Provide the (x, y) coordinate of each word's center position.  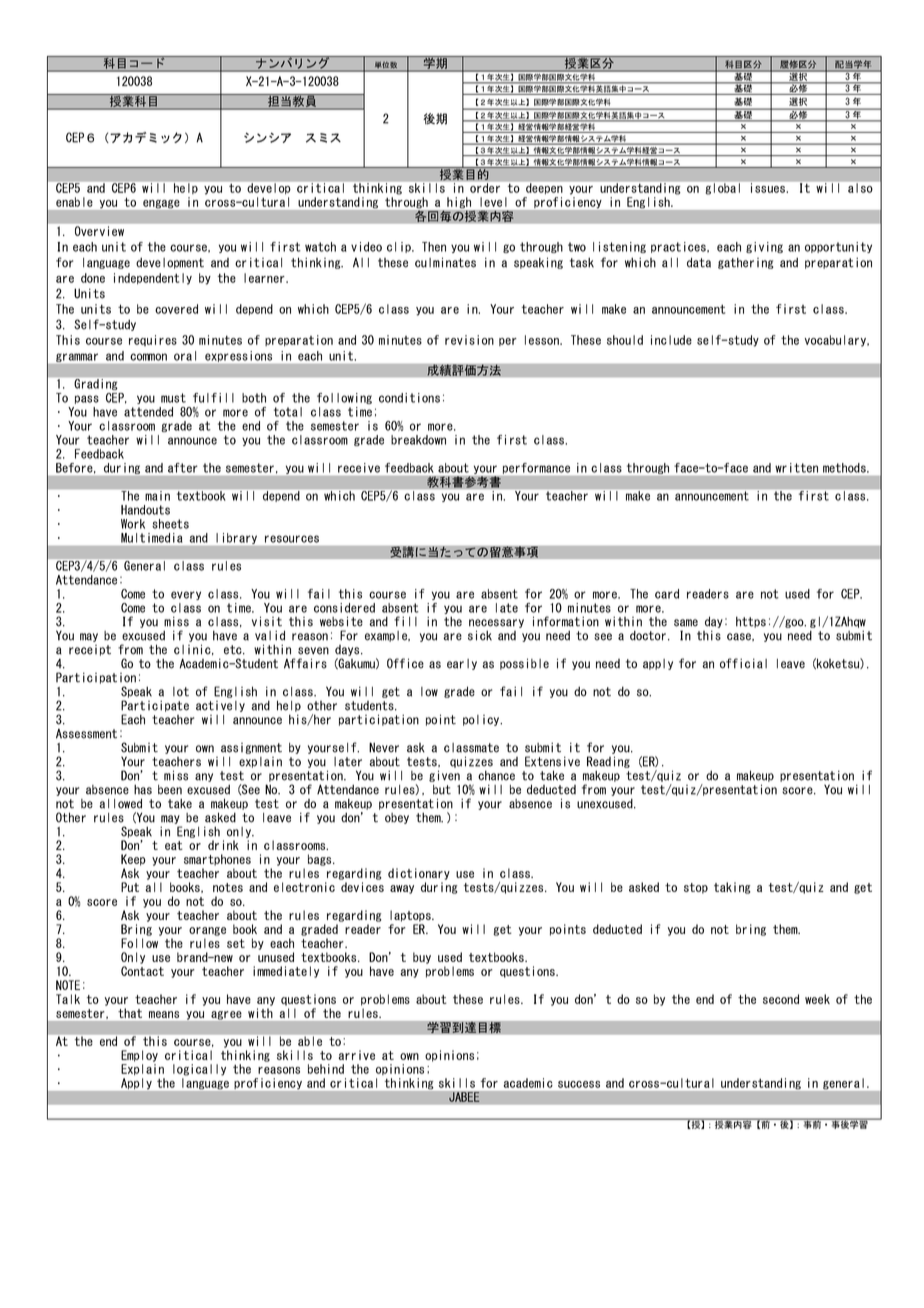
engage (161, 204)
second (781, 999)
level (493, 202)
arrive (357, 1055)
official (743, 663)
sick (480, 635)
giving (764, 247)
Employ (139, 1056)
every (186, 595)
